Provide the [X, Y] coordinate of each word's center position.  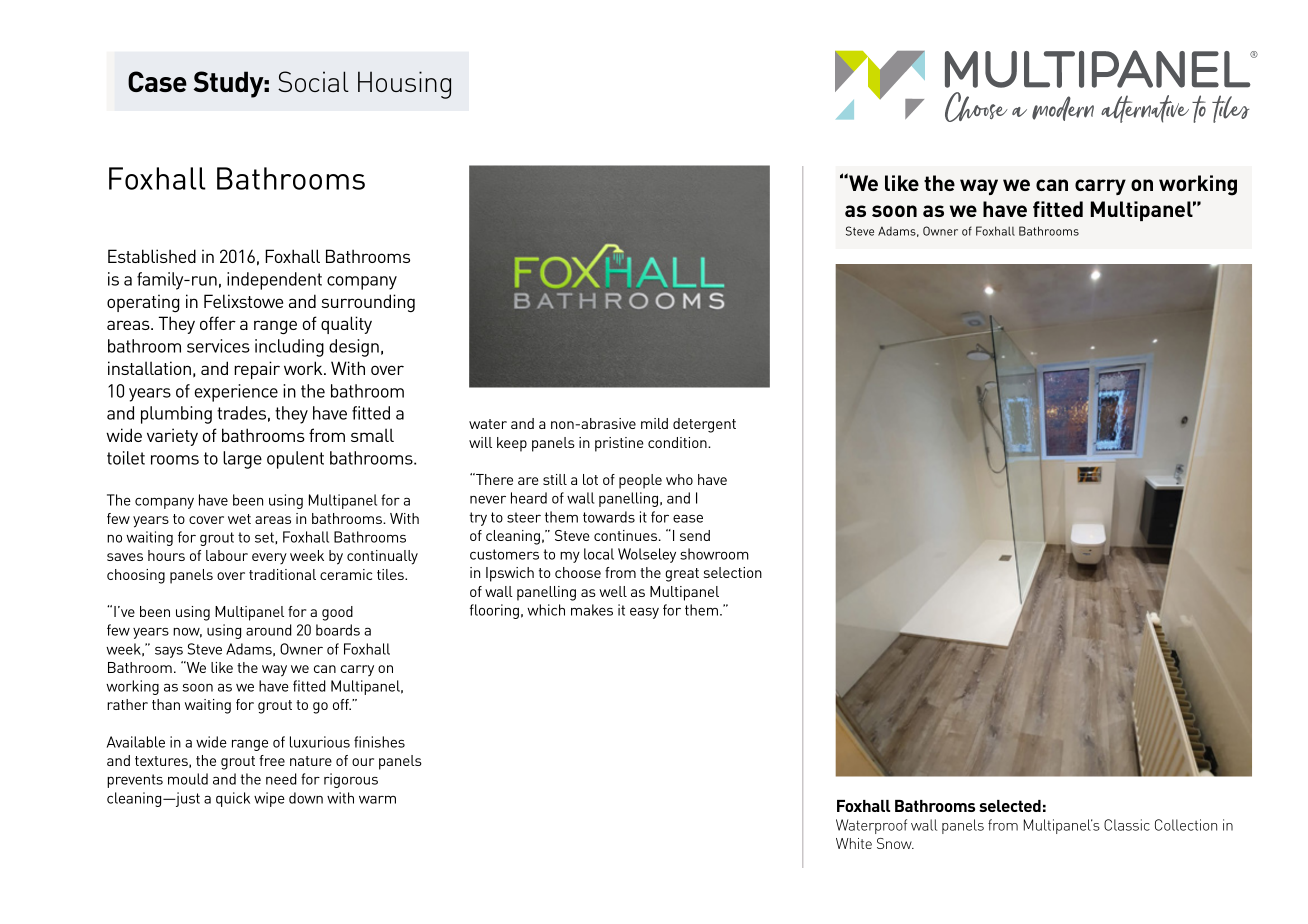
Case [157, 81]
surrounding [368, 303]
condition [678, 442]
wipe [269, 799]
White [854, 843]
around [269, 630]
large [242, 460]
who [679, 479]
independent [274, 281]
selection [733, 572]
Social [313, 81]
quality [346, 325]
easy [644, 613]
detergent [704, 425]
